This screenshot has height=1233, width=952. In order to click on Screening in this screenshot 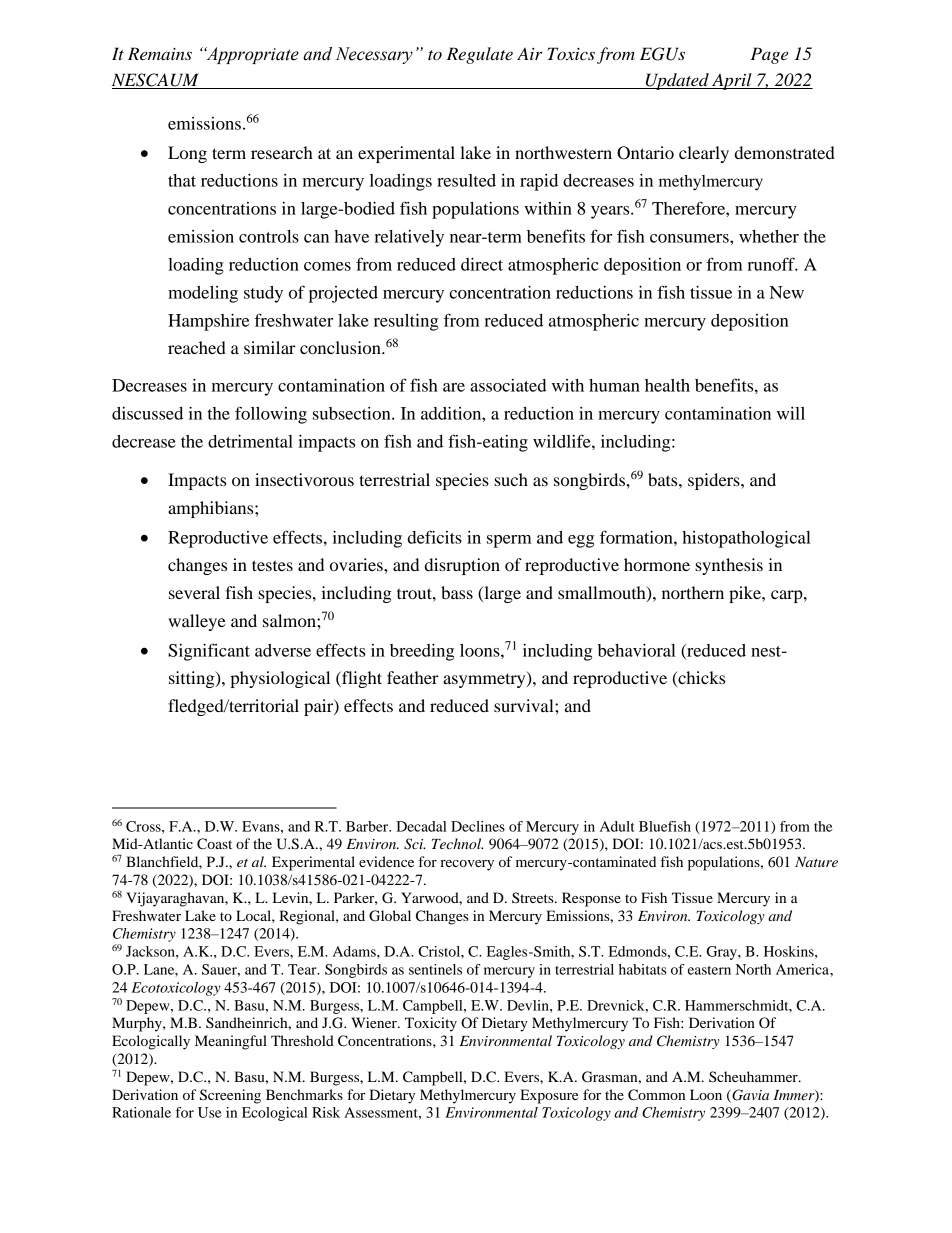, I will do `click(230, 1096)`.
